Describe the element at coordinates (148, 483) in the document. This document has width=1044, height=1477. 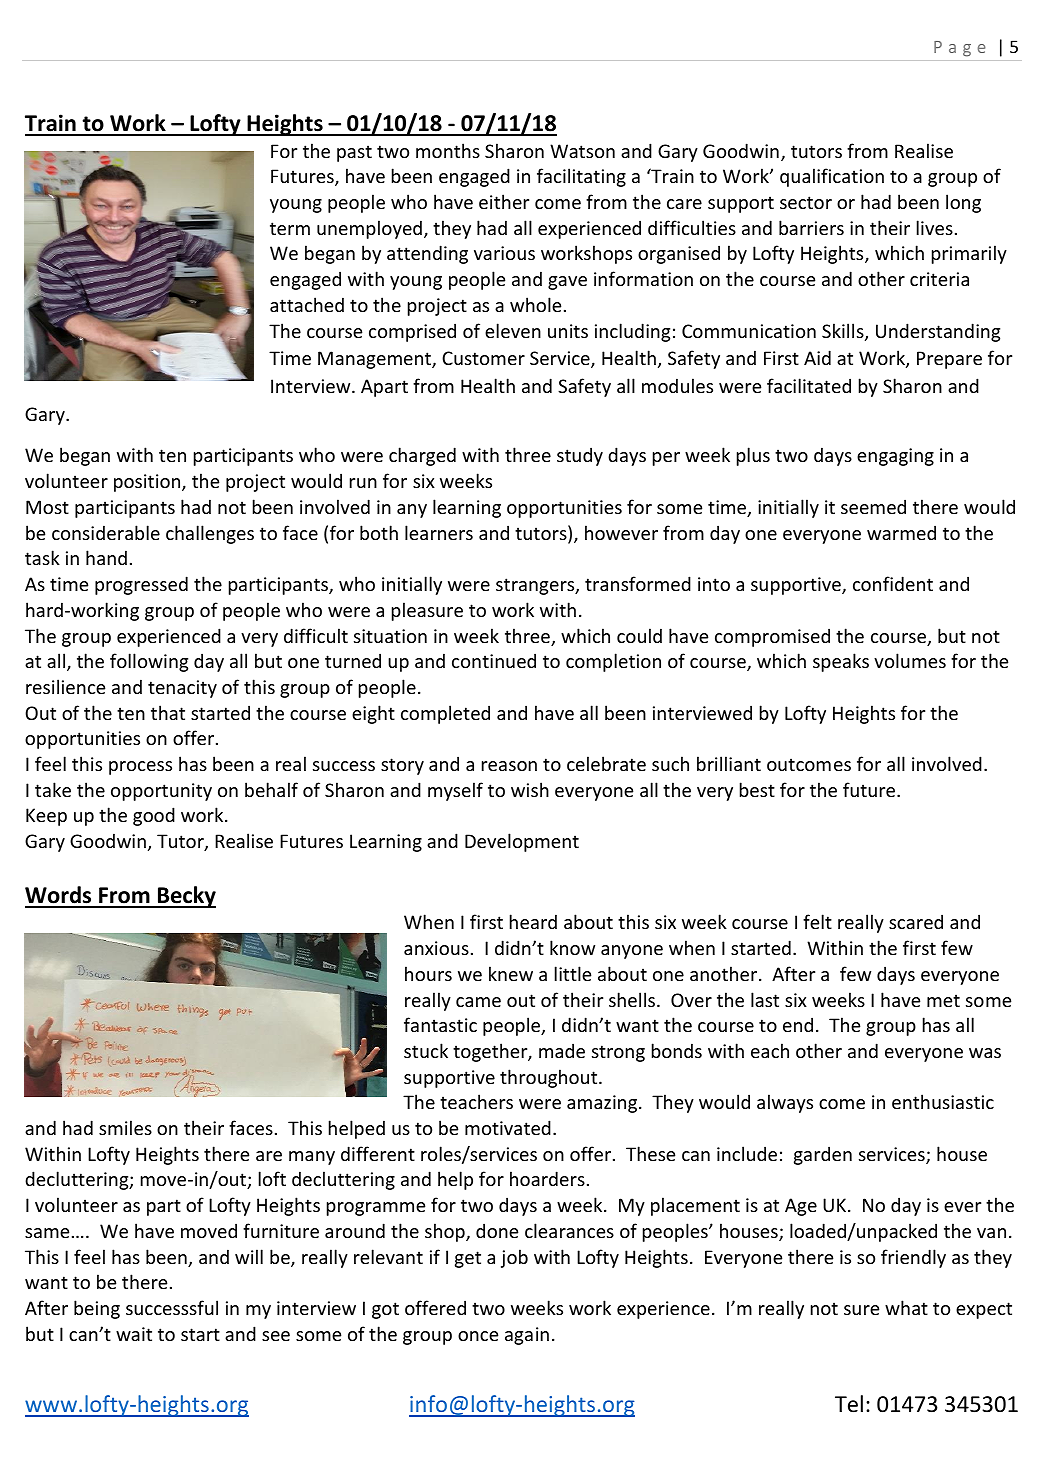
I see `position` at that location.
